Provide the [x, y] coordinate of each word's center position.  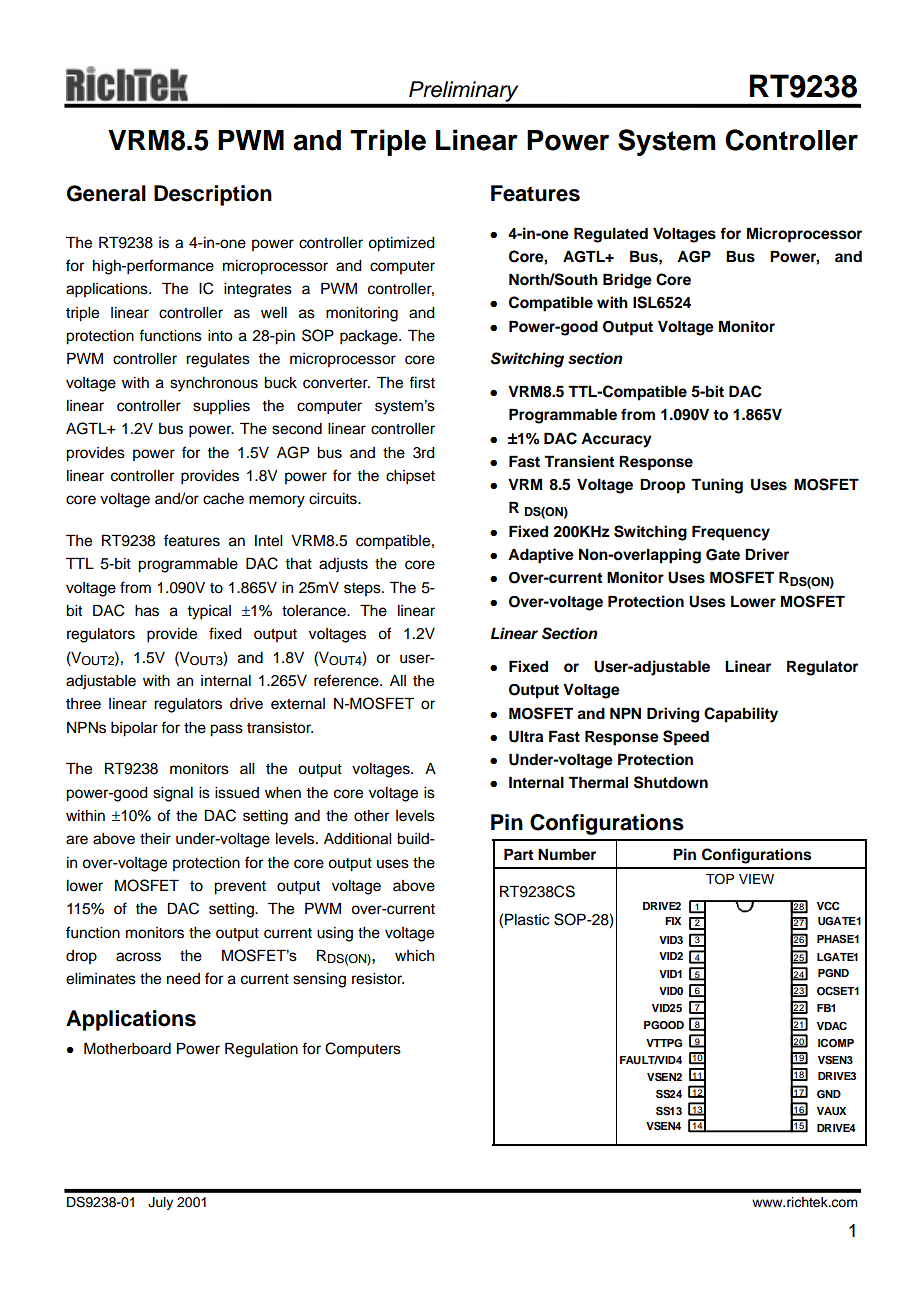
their [155, 839]
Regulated [611, 235]
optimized [401, 244]
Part [518, 854]
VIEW [756, 879]
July [160, 1203]
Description [213, 195]
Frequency [731, 533]
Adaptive [541, 556]
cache [223, 499]
